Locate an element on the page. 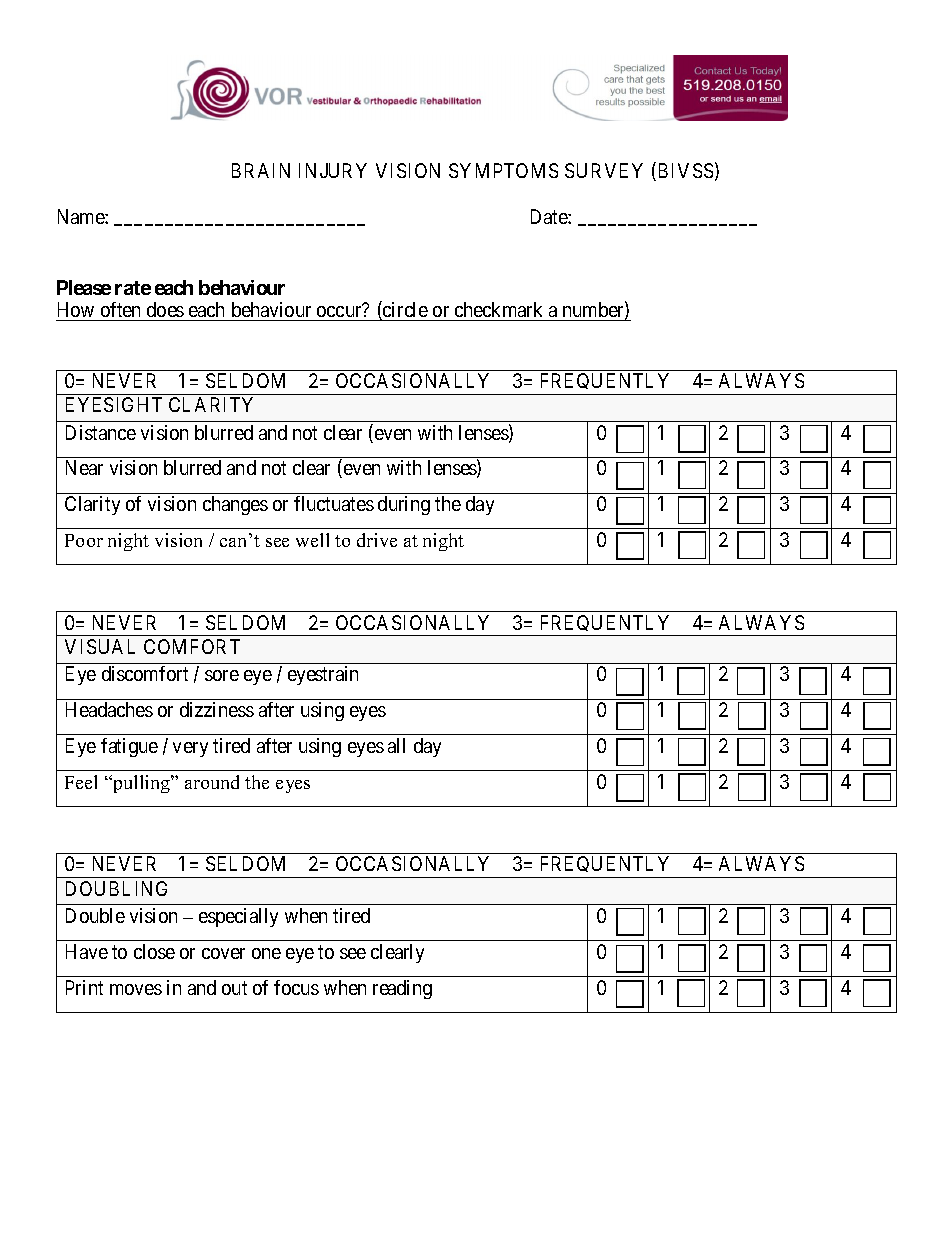  Name is located at coordinates (82, 216).
